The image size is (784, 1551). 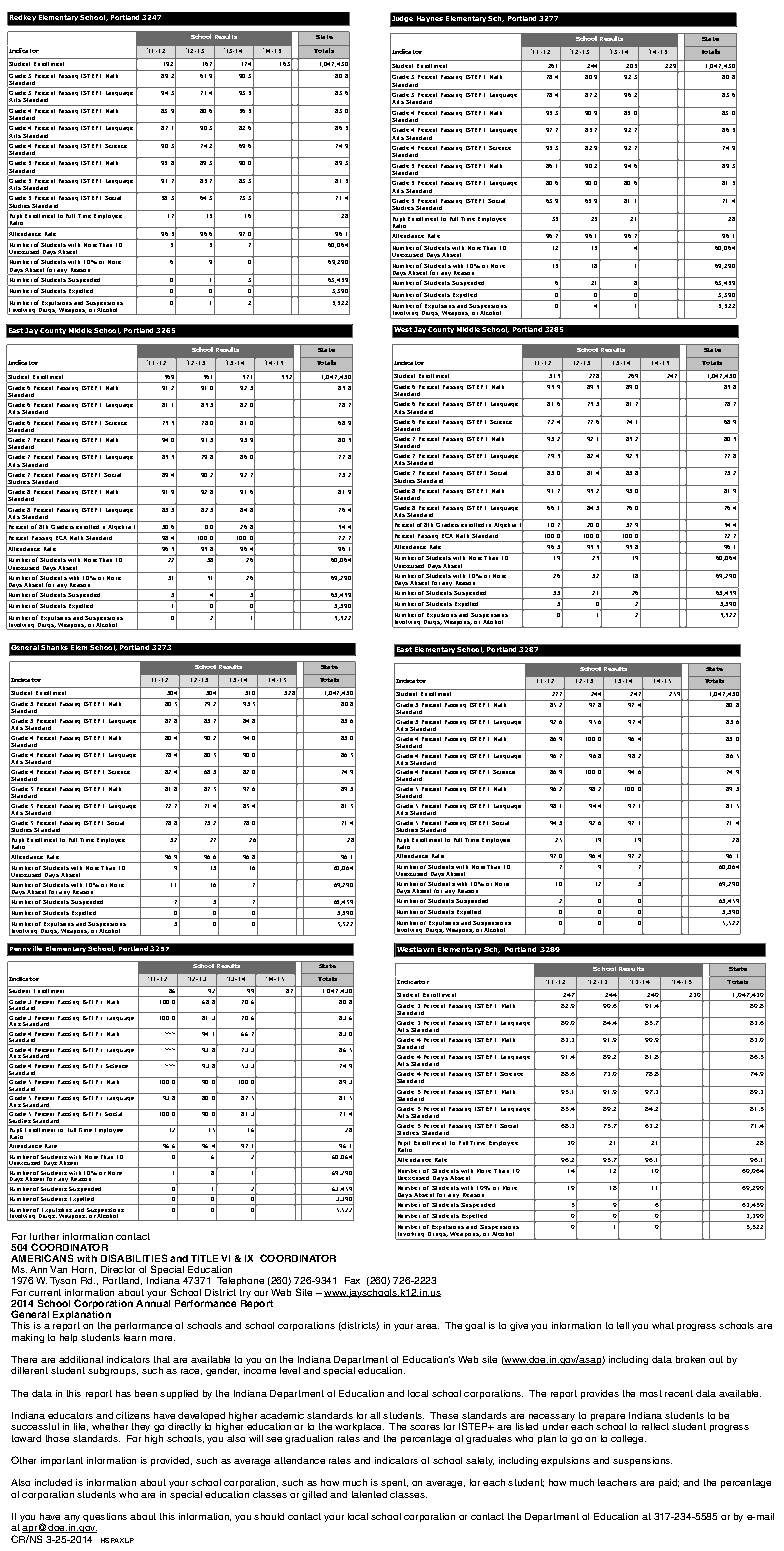 What do you see at coordinates (134, 1258) in the page?
I see `DISABILITIES` at bounding box center [134, 1258].
